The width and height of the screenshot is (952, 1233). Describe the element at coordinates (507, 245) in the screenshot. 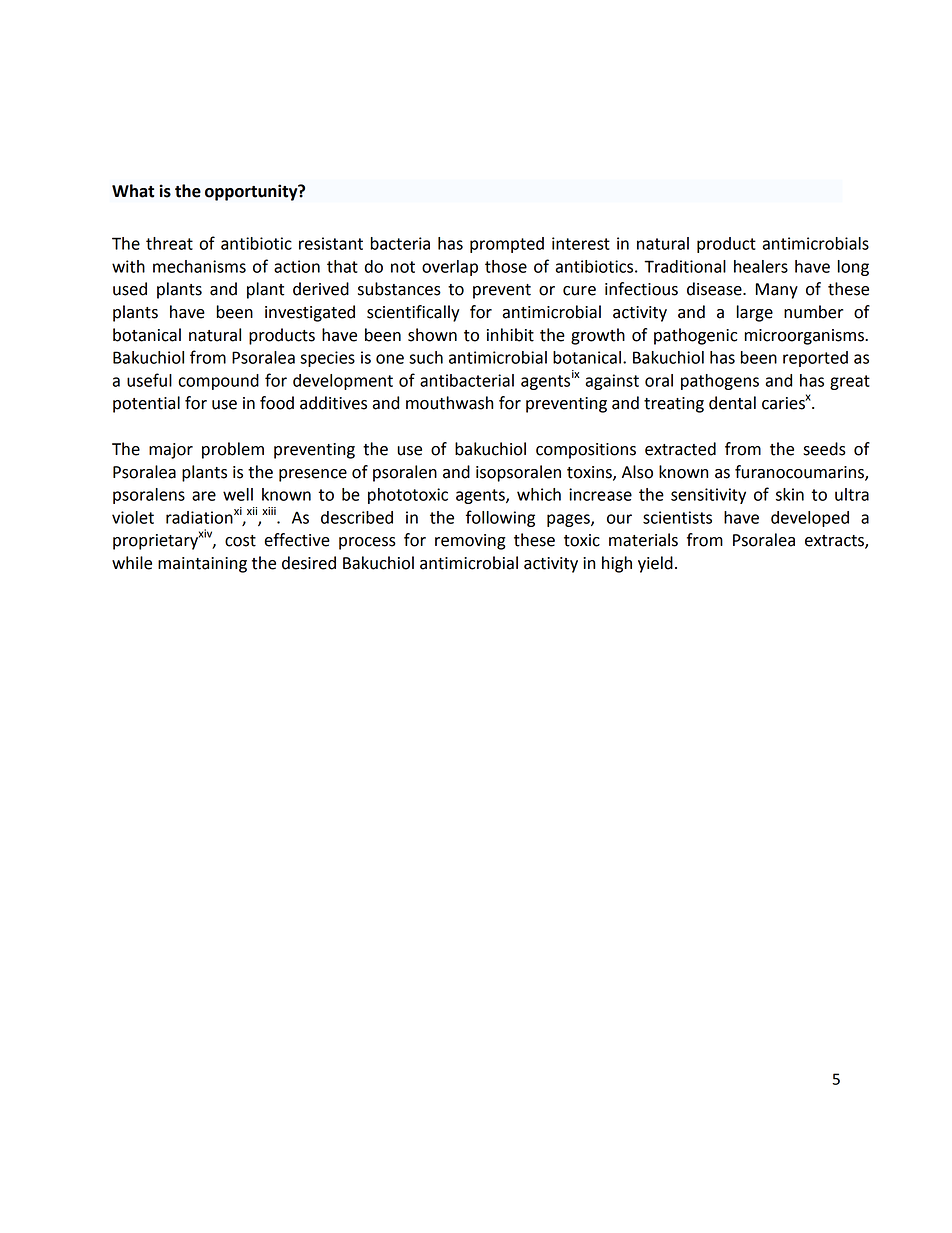

I see `prompted` at that location.
